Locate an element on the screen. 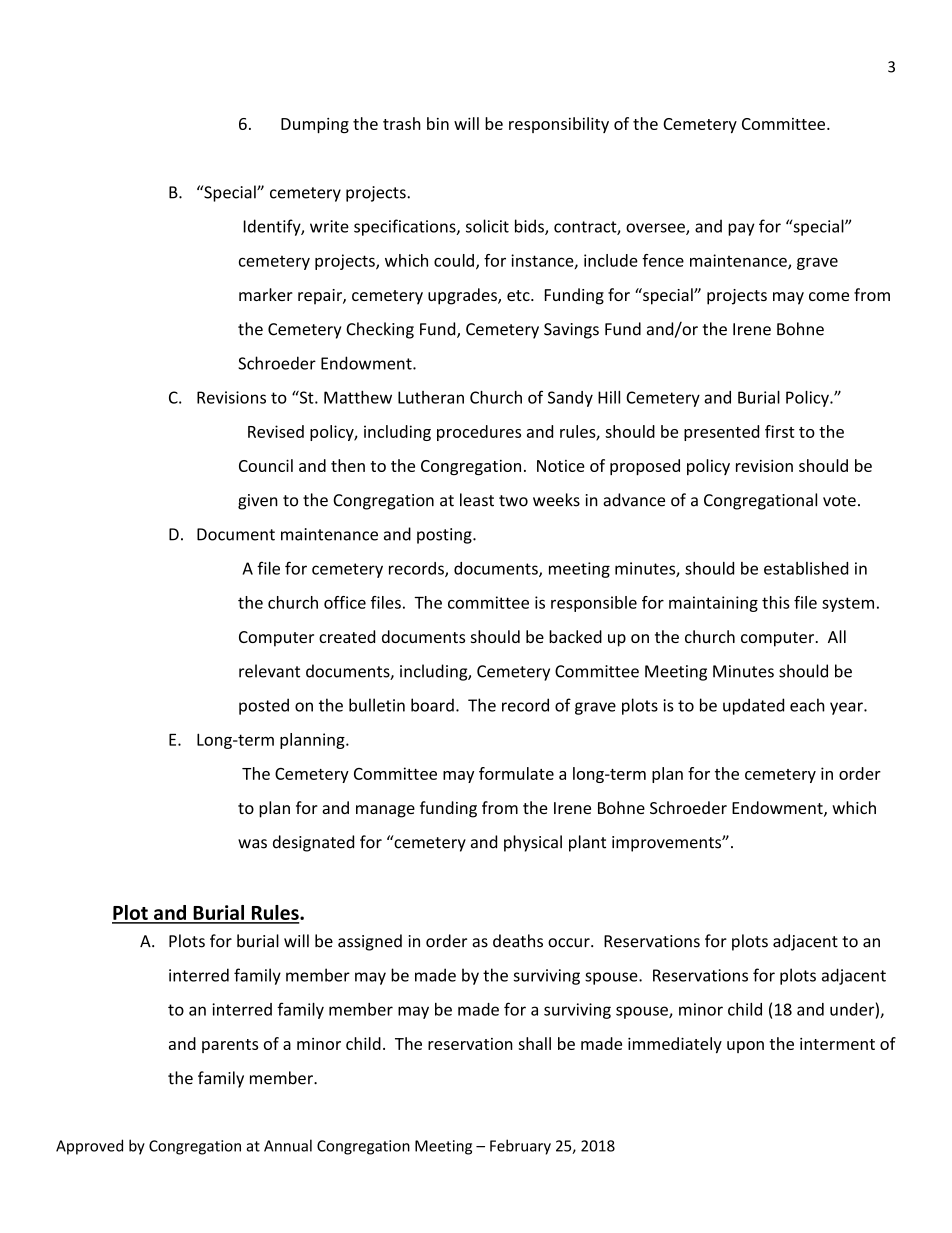 Image resolution: width=952 pixels, height=1233 pixels. first is located at coordinates (780, 431).
